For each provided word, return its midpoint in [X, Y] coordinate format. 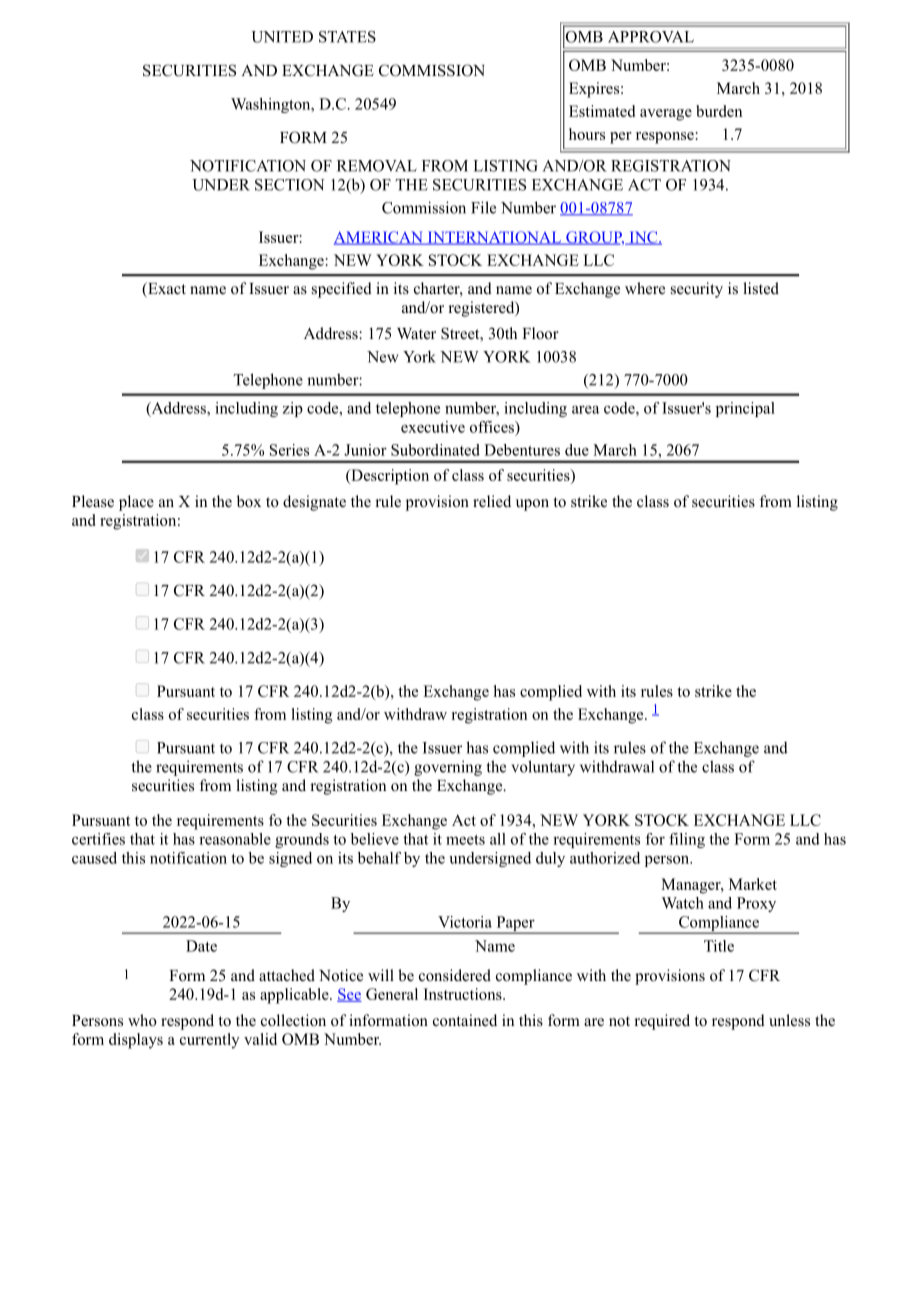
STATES [347, 37]
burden [719, 111]
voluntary [543, 768]
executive [433, 427]
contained [465, 1020]
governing [448, 768]
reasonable [235, 839]
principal [745, 409]
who [142, 1020]
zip [292, 409]
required [662, 1022]
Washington [272, 105]
